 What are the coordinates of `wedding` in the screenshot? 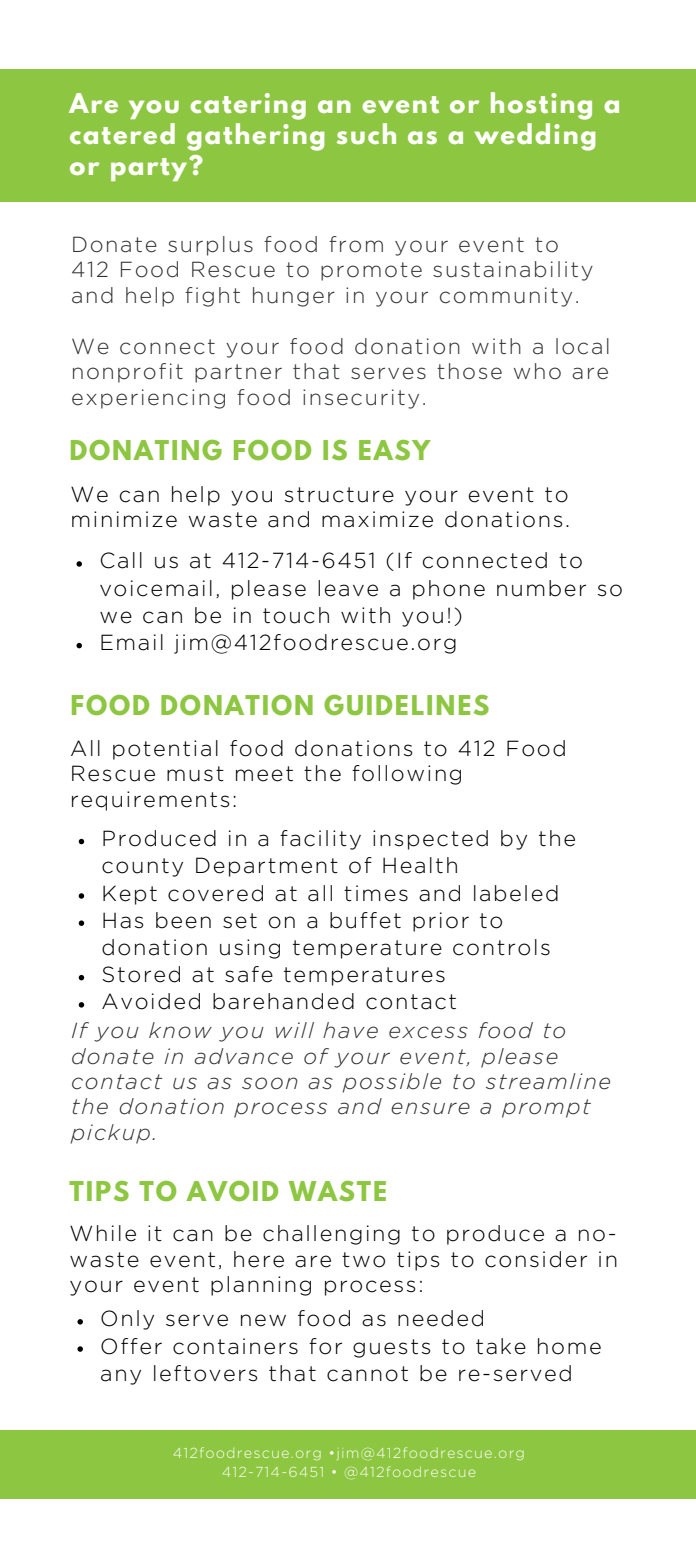 It's located at (535, 137).
